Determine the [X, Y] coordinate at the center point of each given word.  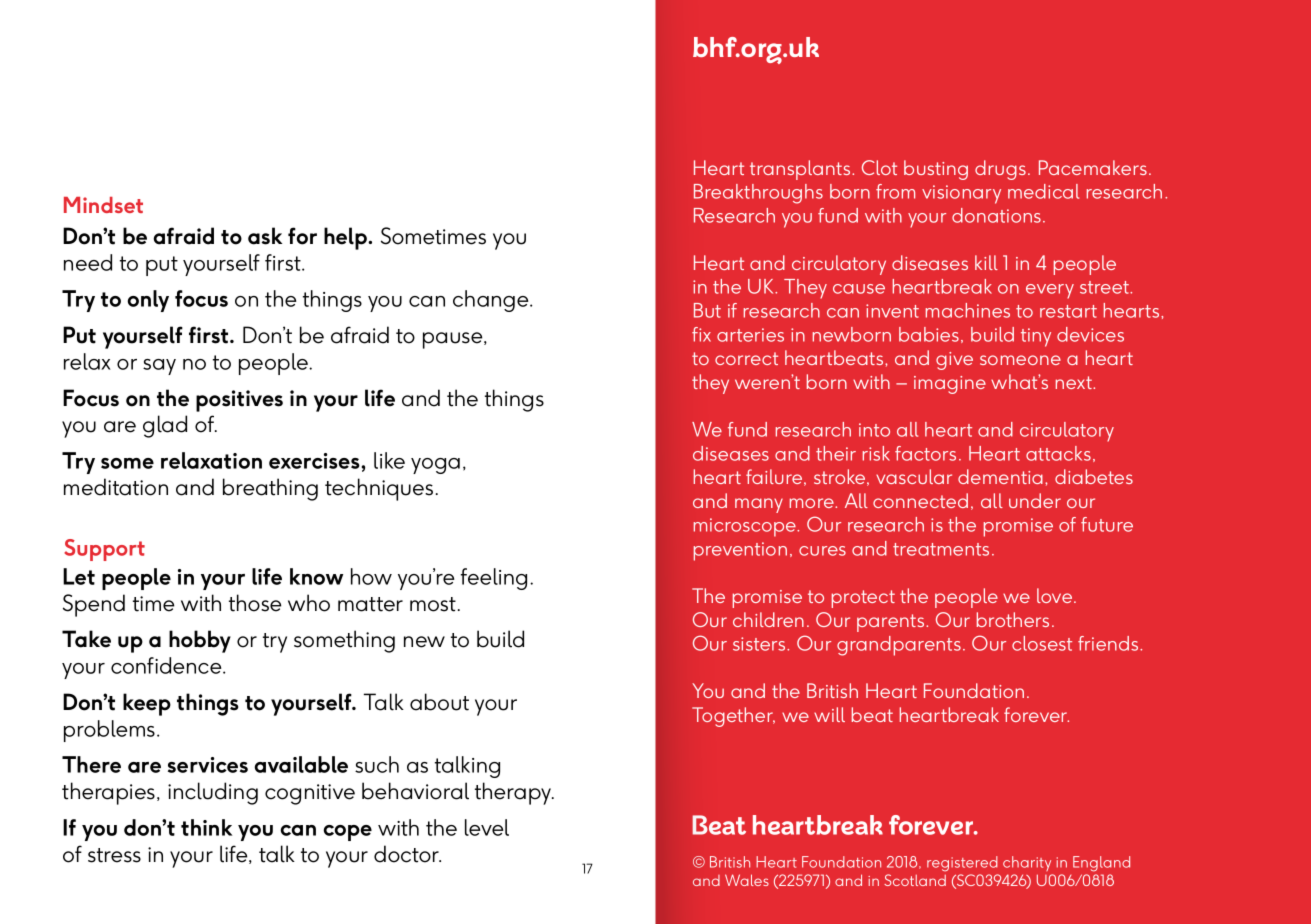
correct [746, 358]
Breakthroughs [758, 194]
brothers [1013, 619]
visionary [961, 194]
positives [239, 401]
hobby [200, 641]
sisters [760, 644]
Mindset [103, 205]
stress [114, 855]
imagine [950, 385]
